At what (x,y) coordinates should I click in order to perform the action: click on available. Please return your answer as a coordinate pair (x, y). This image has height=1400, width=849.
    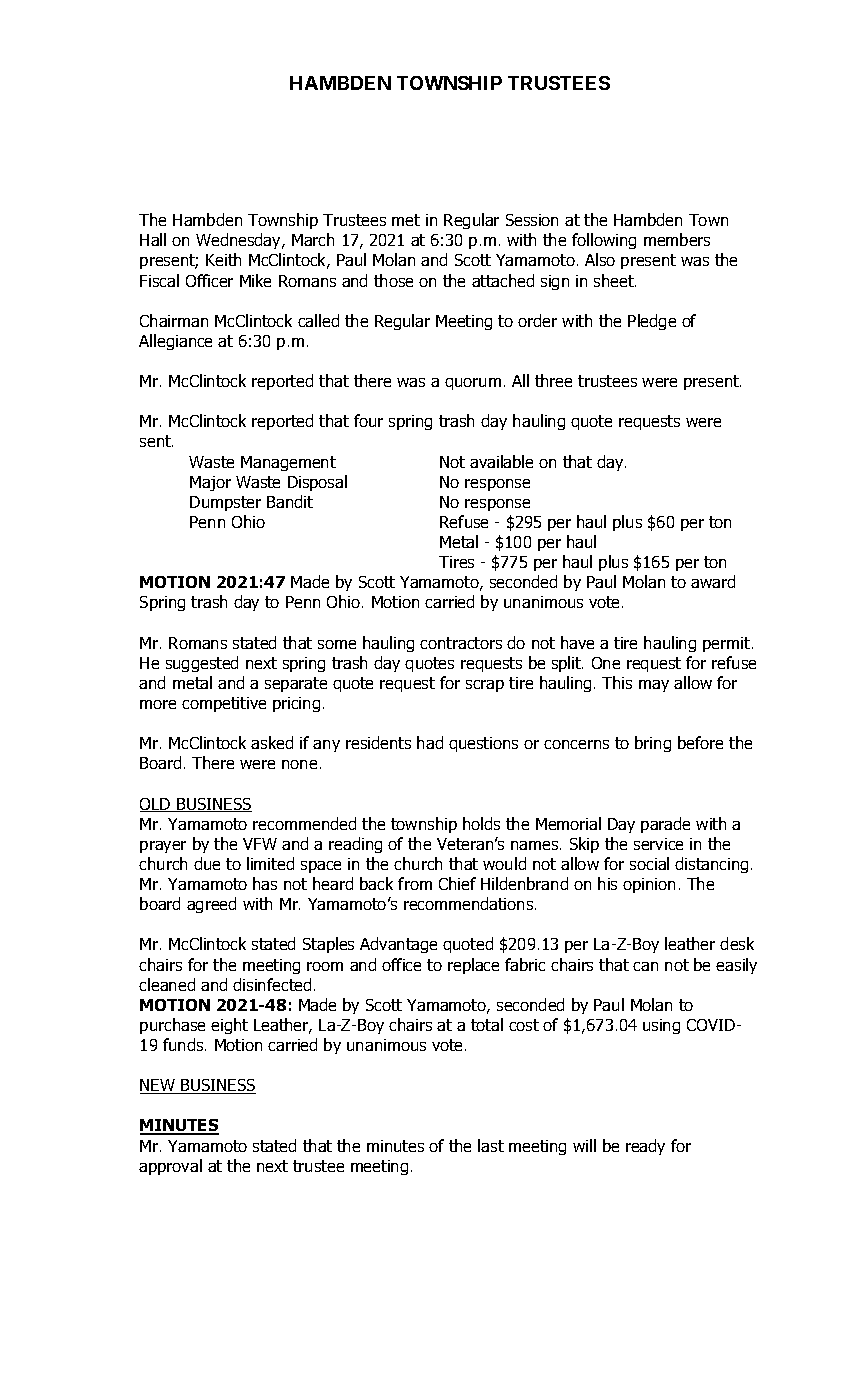
    Looking at the image, I should click on (501, 461).
